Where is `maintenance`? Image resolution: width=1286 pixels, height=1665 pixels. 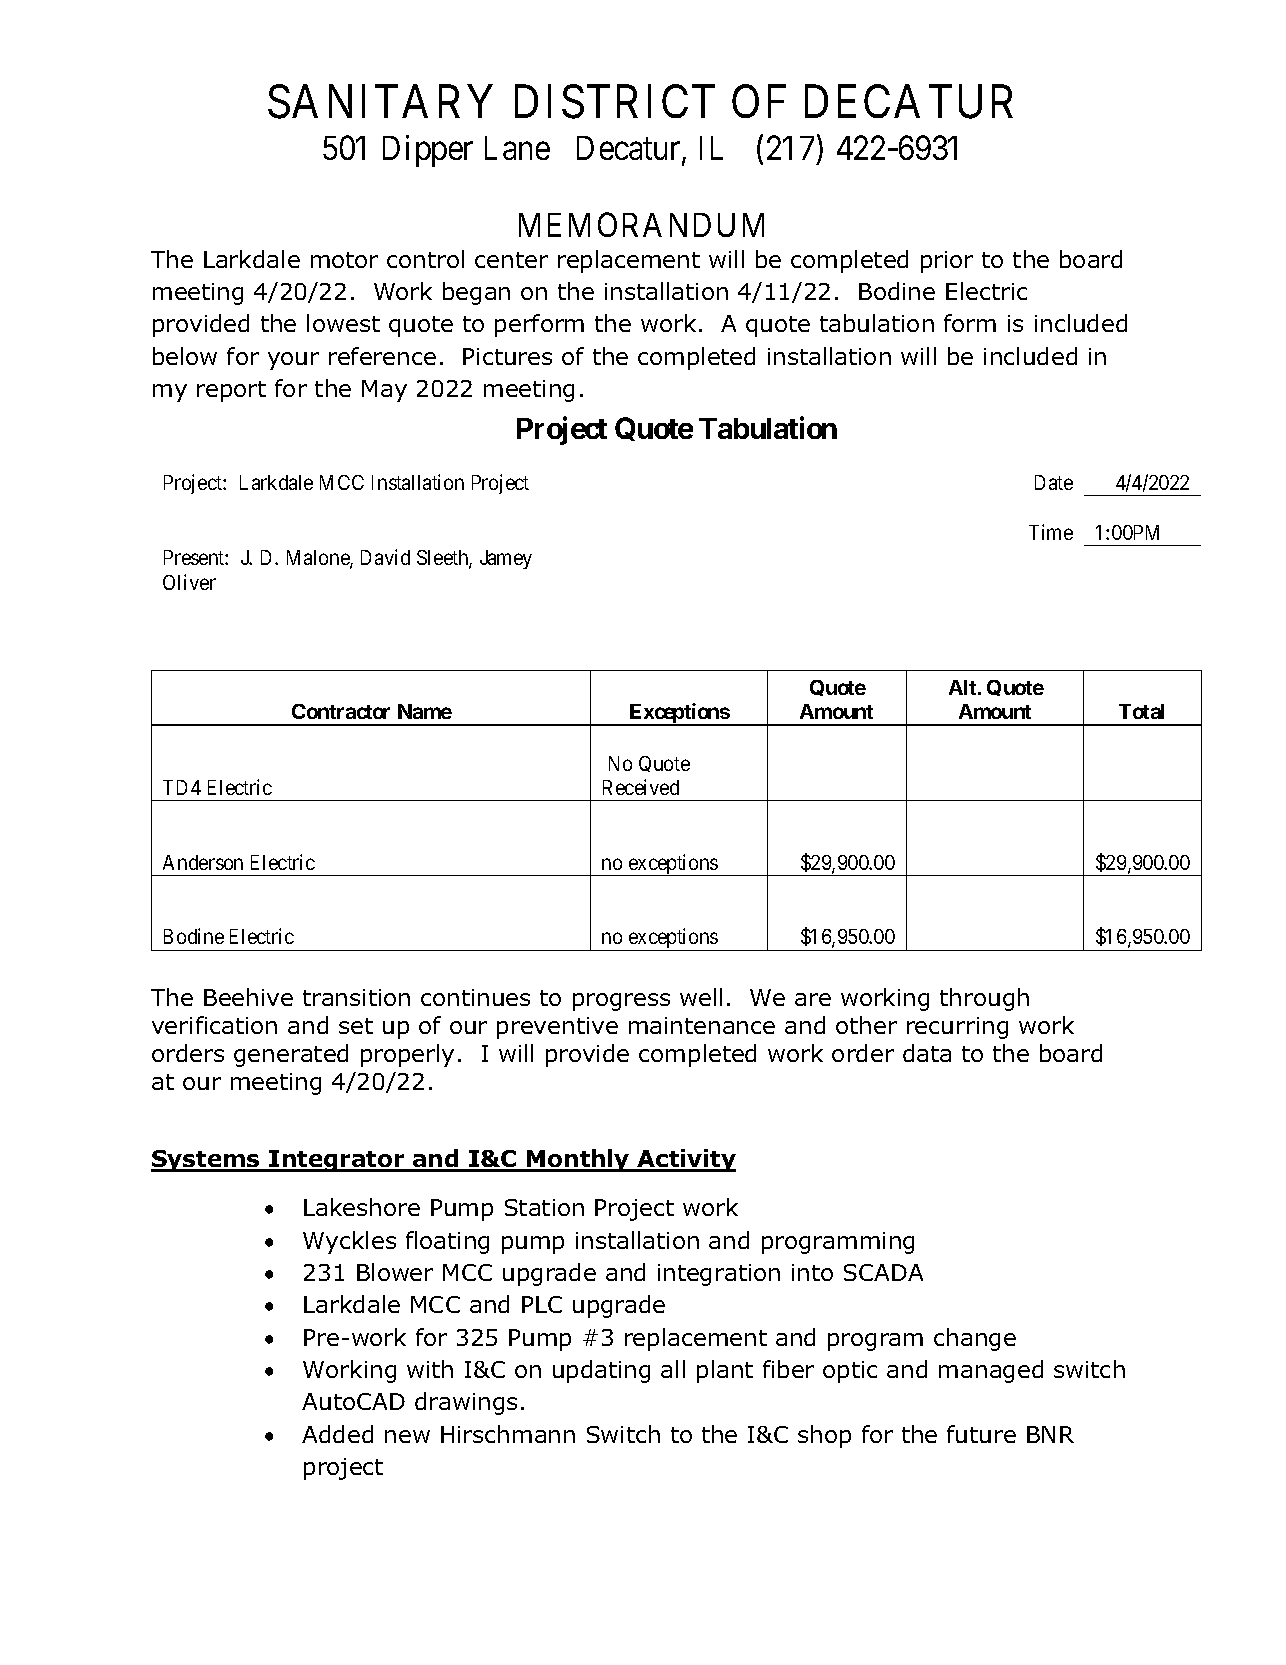 maintenance is located at coordinates (702, 1025).
